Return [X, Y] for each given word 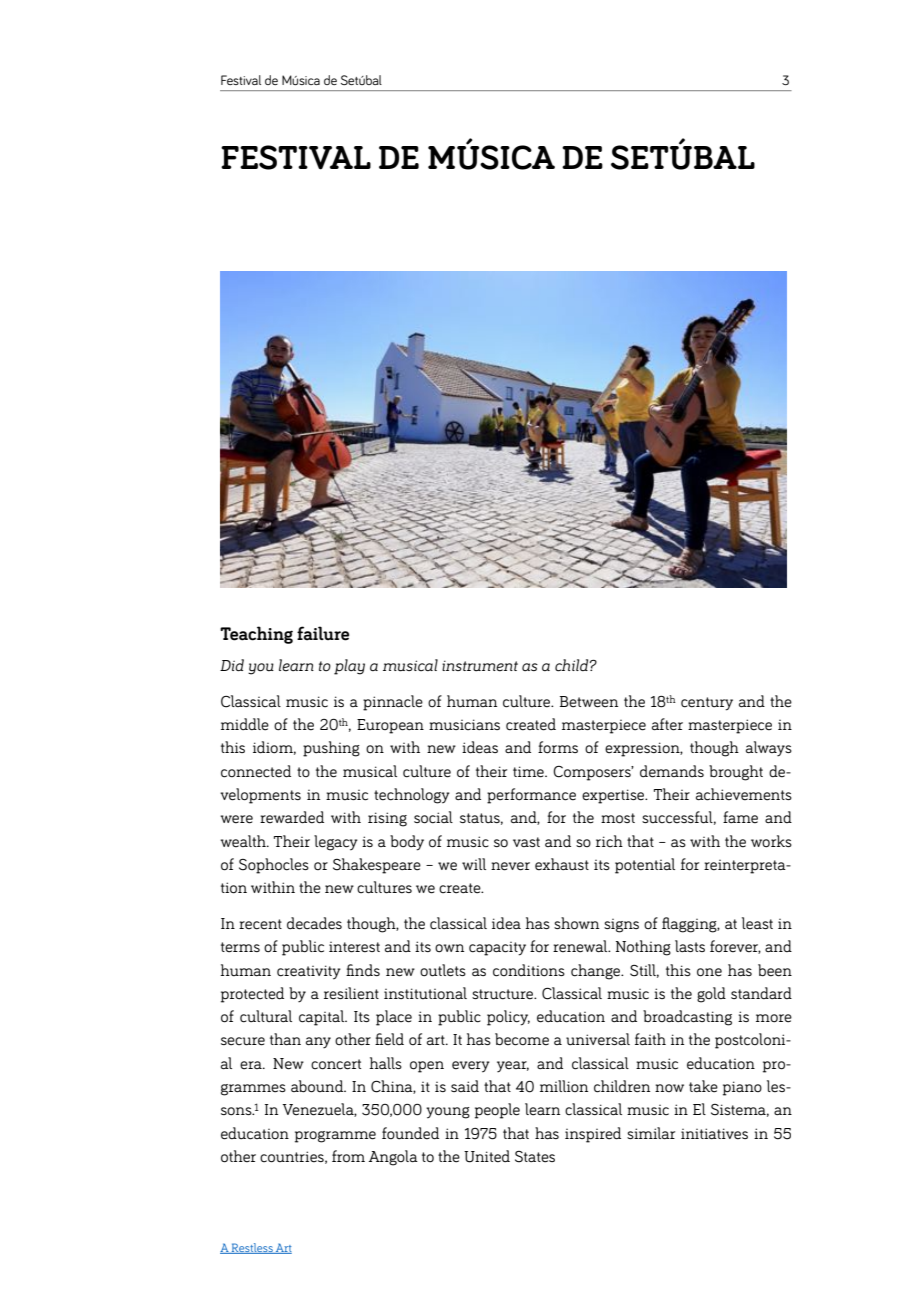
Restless [252, 1248]
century [707, 704]
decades [314, 923]
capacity [497, 949]
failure [323, 633]
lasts [690, 946]
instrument [480, 666]
